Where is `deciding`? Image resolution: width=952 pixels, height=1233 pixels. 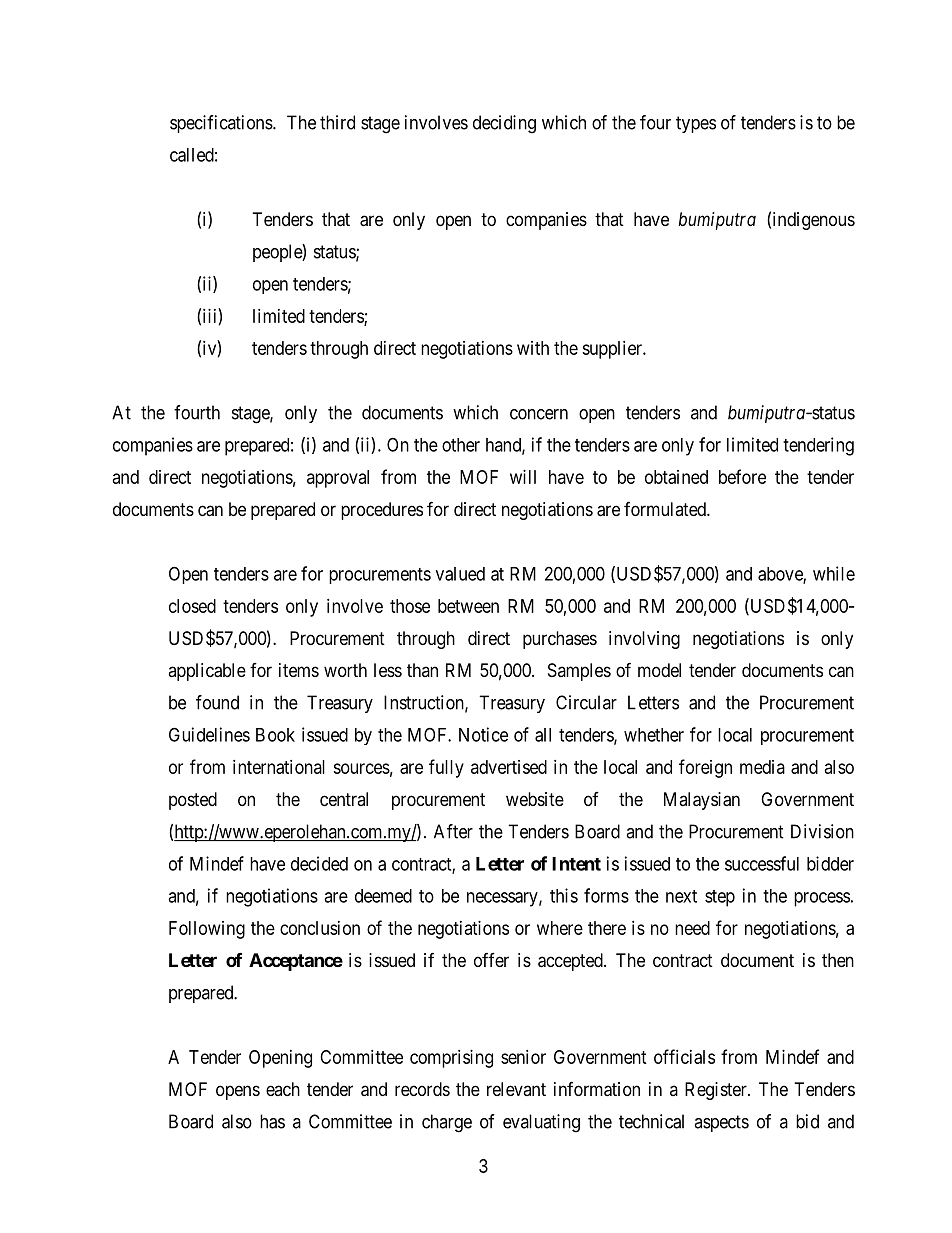 deciding is located at coordinates (504, 124).
